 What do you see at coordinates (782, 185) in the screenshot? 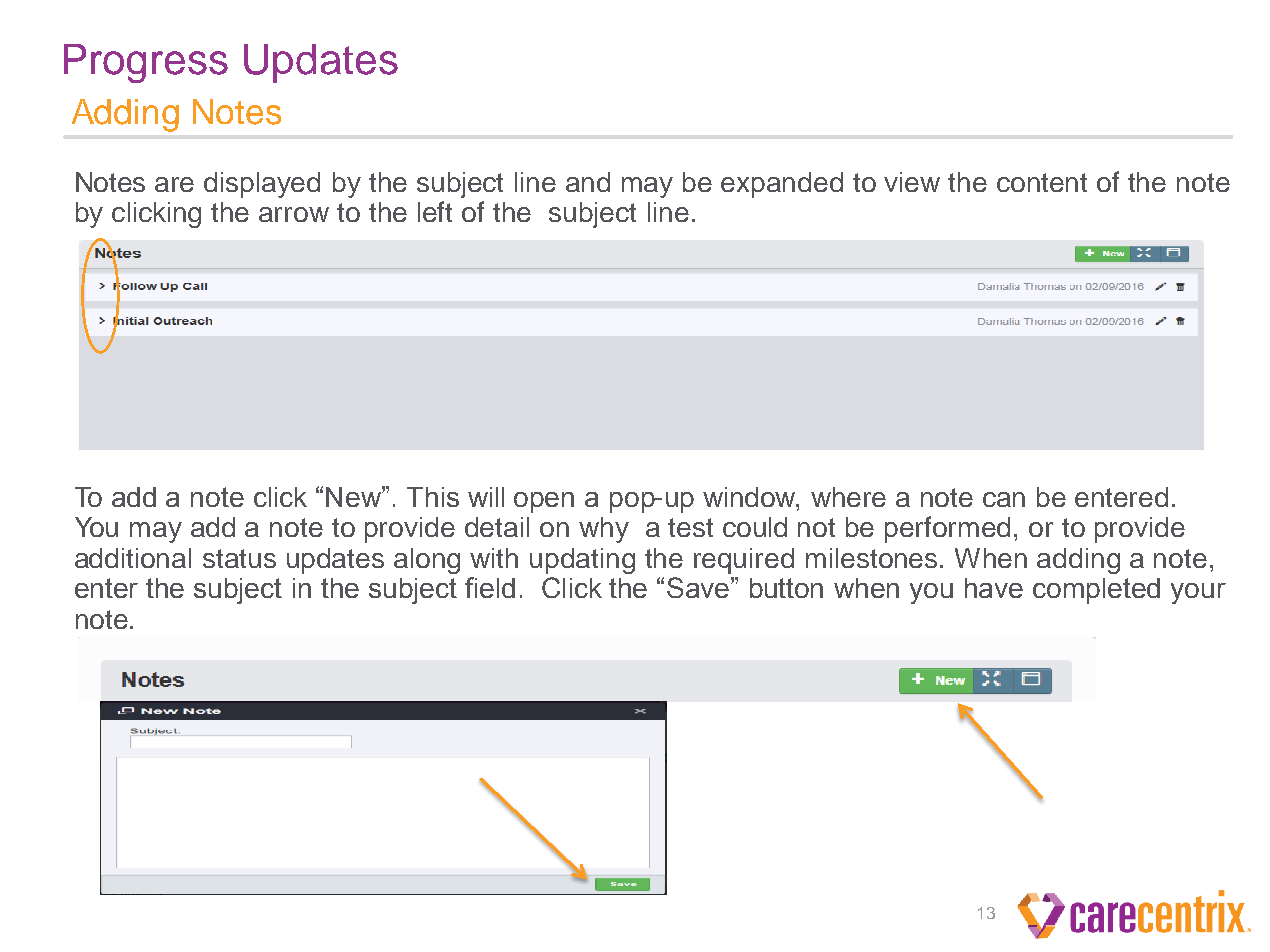
I see `expanded` at bounding box center [782, 185].
